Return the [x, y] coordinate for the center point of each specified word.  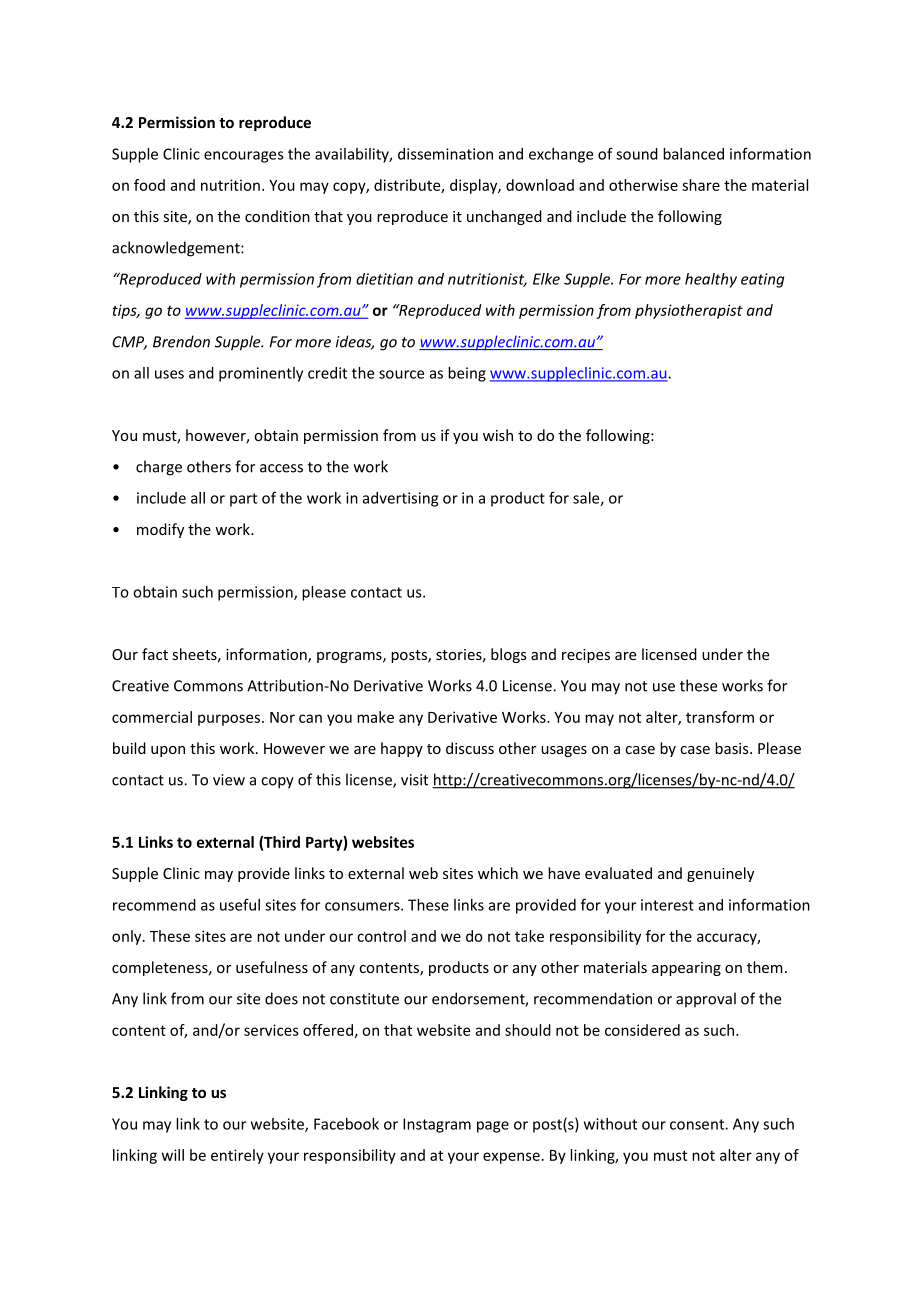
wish [498, 435]
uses [169, 374]
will [173, 1155]
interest [667, 905]
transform [720, 717]
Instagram [437, 1125]
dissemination [445, 154]
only [128, 937]
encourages [244, 157]
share [701, 185]
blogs [509, 655]
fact [155, 654]
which [498, 873]
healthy [711, 280]
